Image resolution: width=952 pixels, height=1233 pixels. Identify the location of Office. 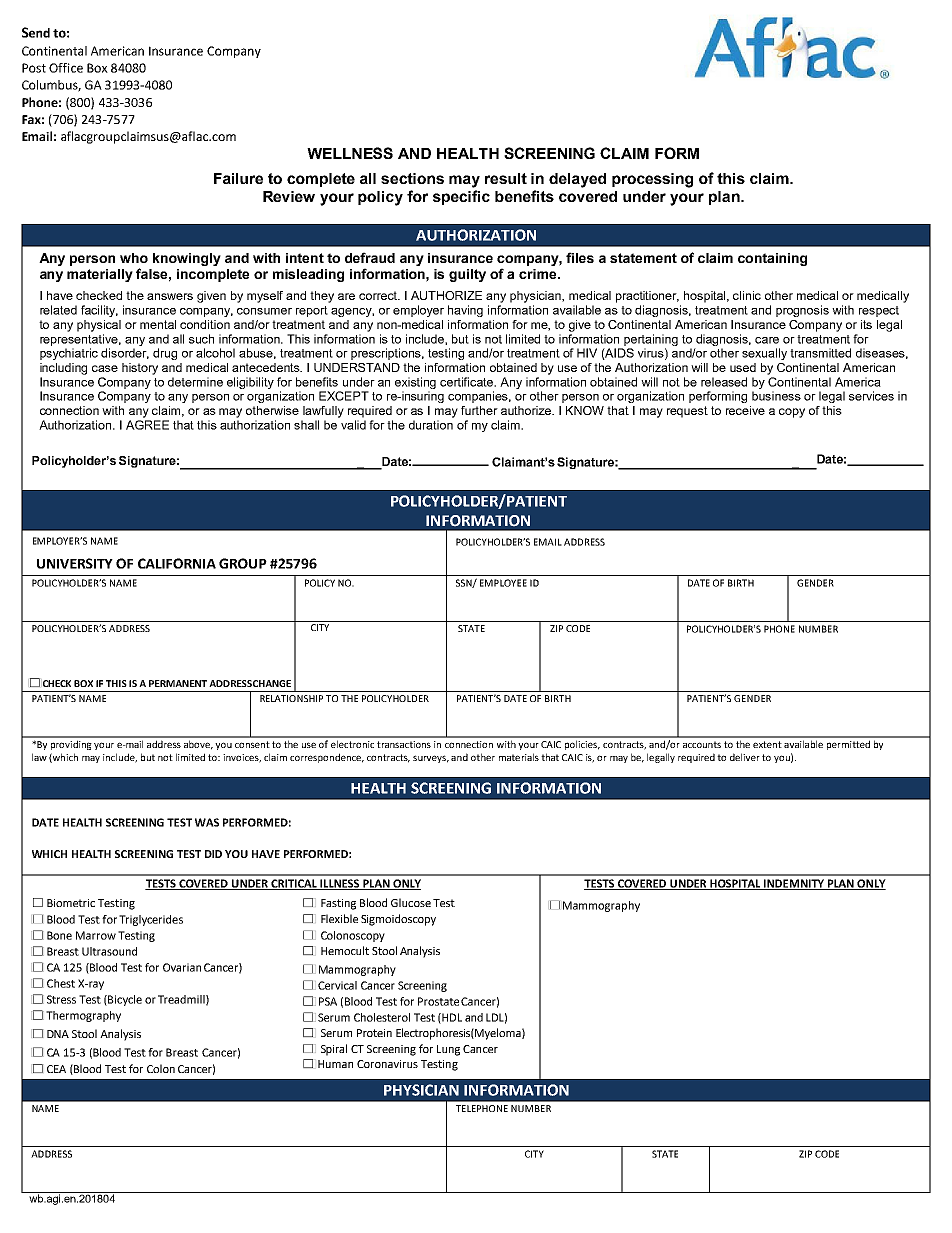
(66, 68).
